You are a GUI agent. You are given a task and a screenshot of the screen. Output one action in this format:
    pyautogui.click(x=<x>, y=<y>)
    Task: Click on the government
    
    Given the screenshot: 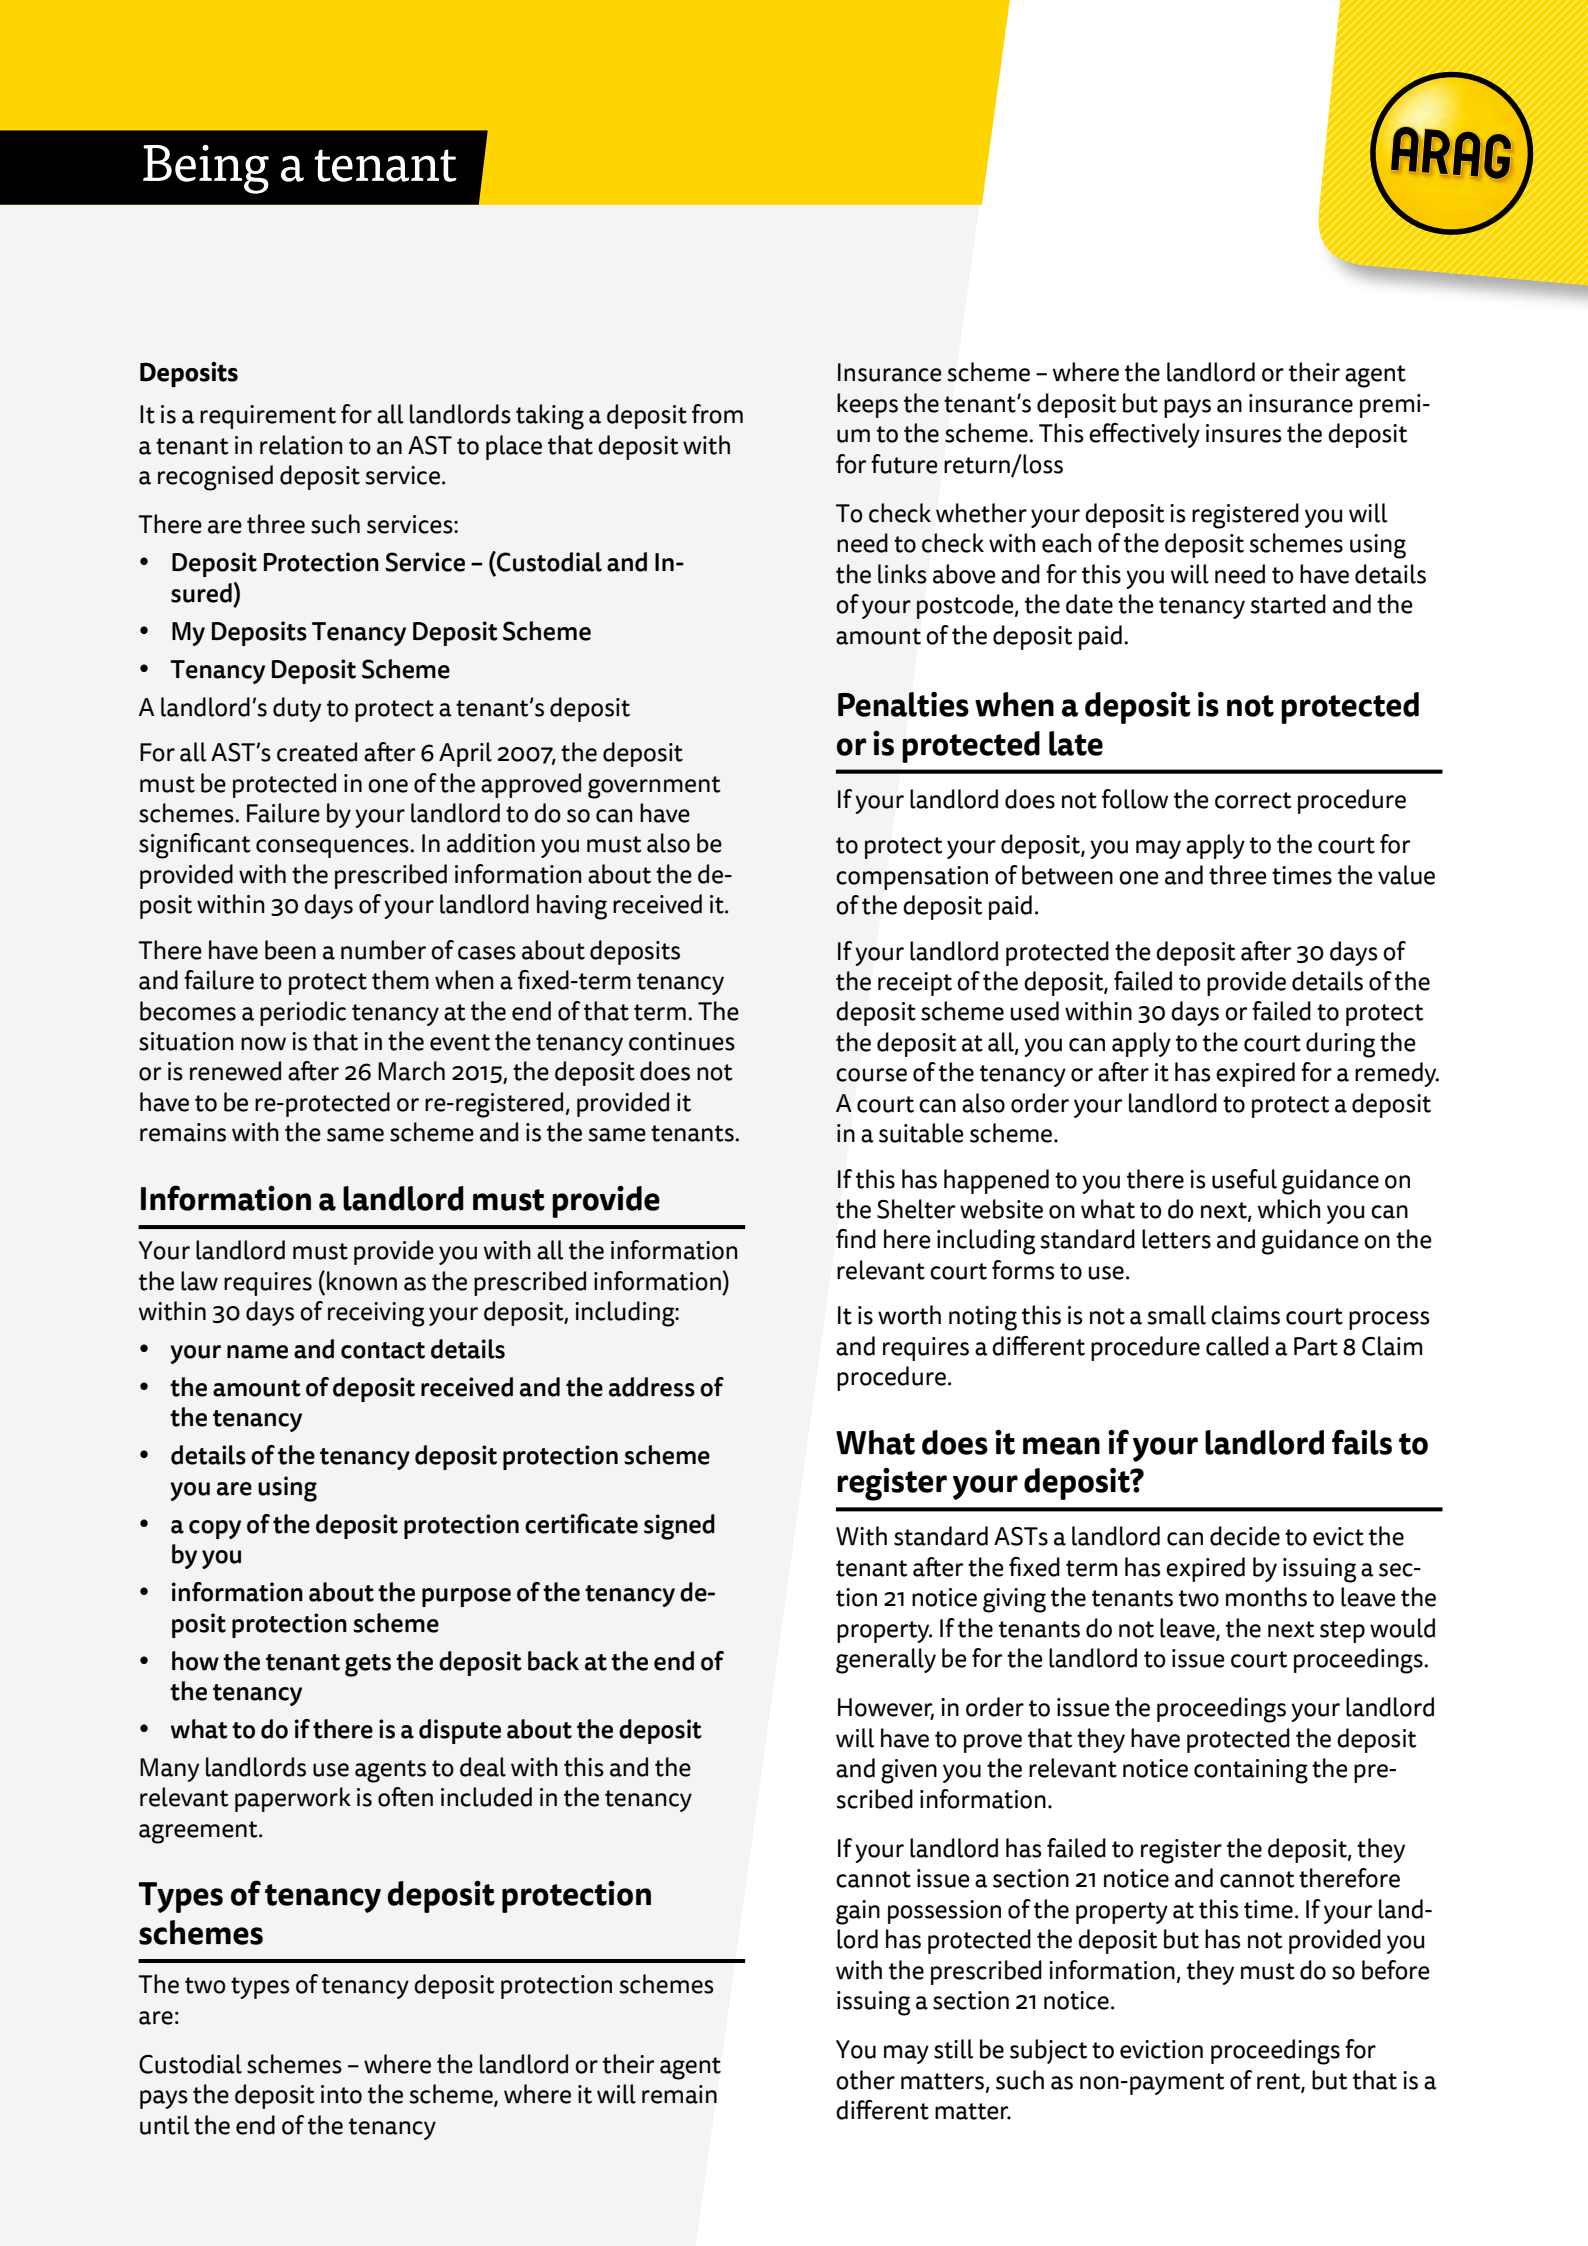 What is the action you would take?
    pyautogui.click(x=654, y=787)
